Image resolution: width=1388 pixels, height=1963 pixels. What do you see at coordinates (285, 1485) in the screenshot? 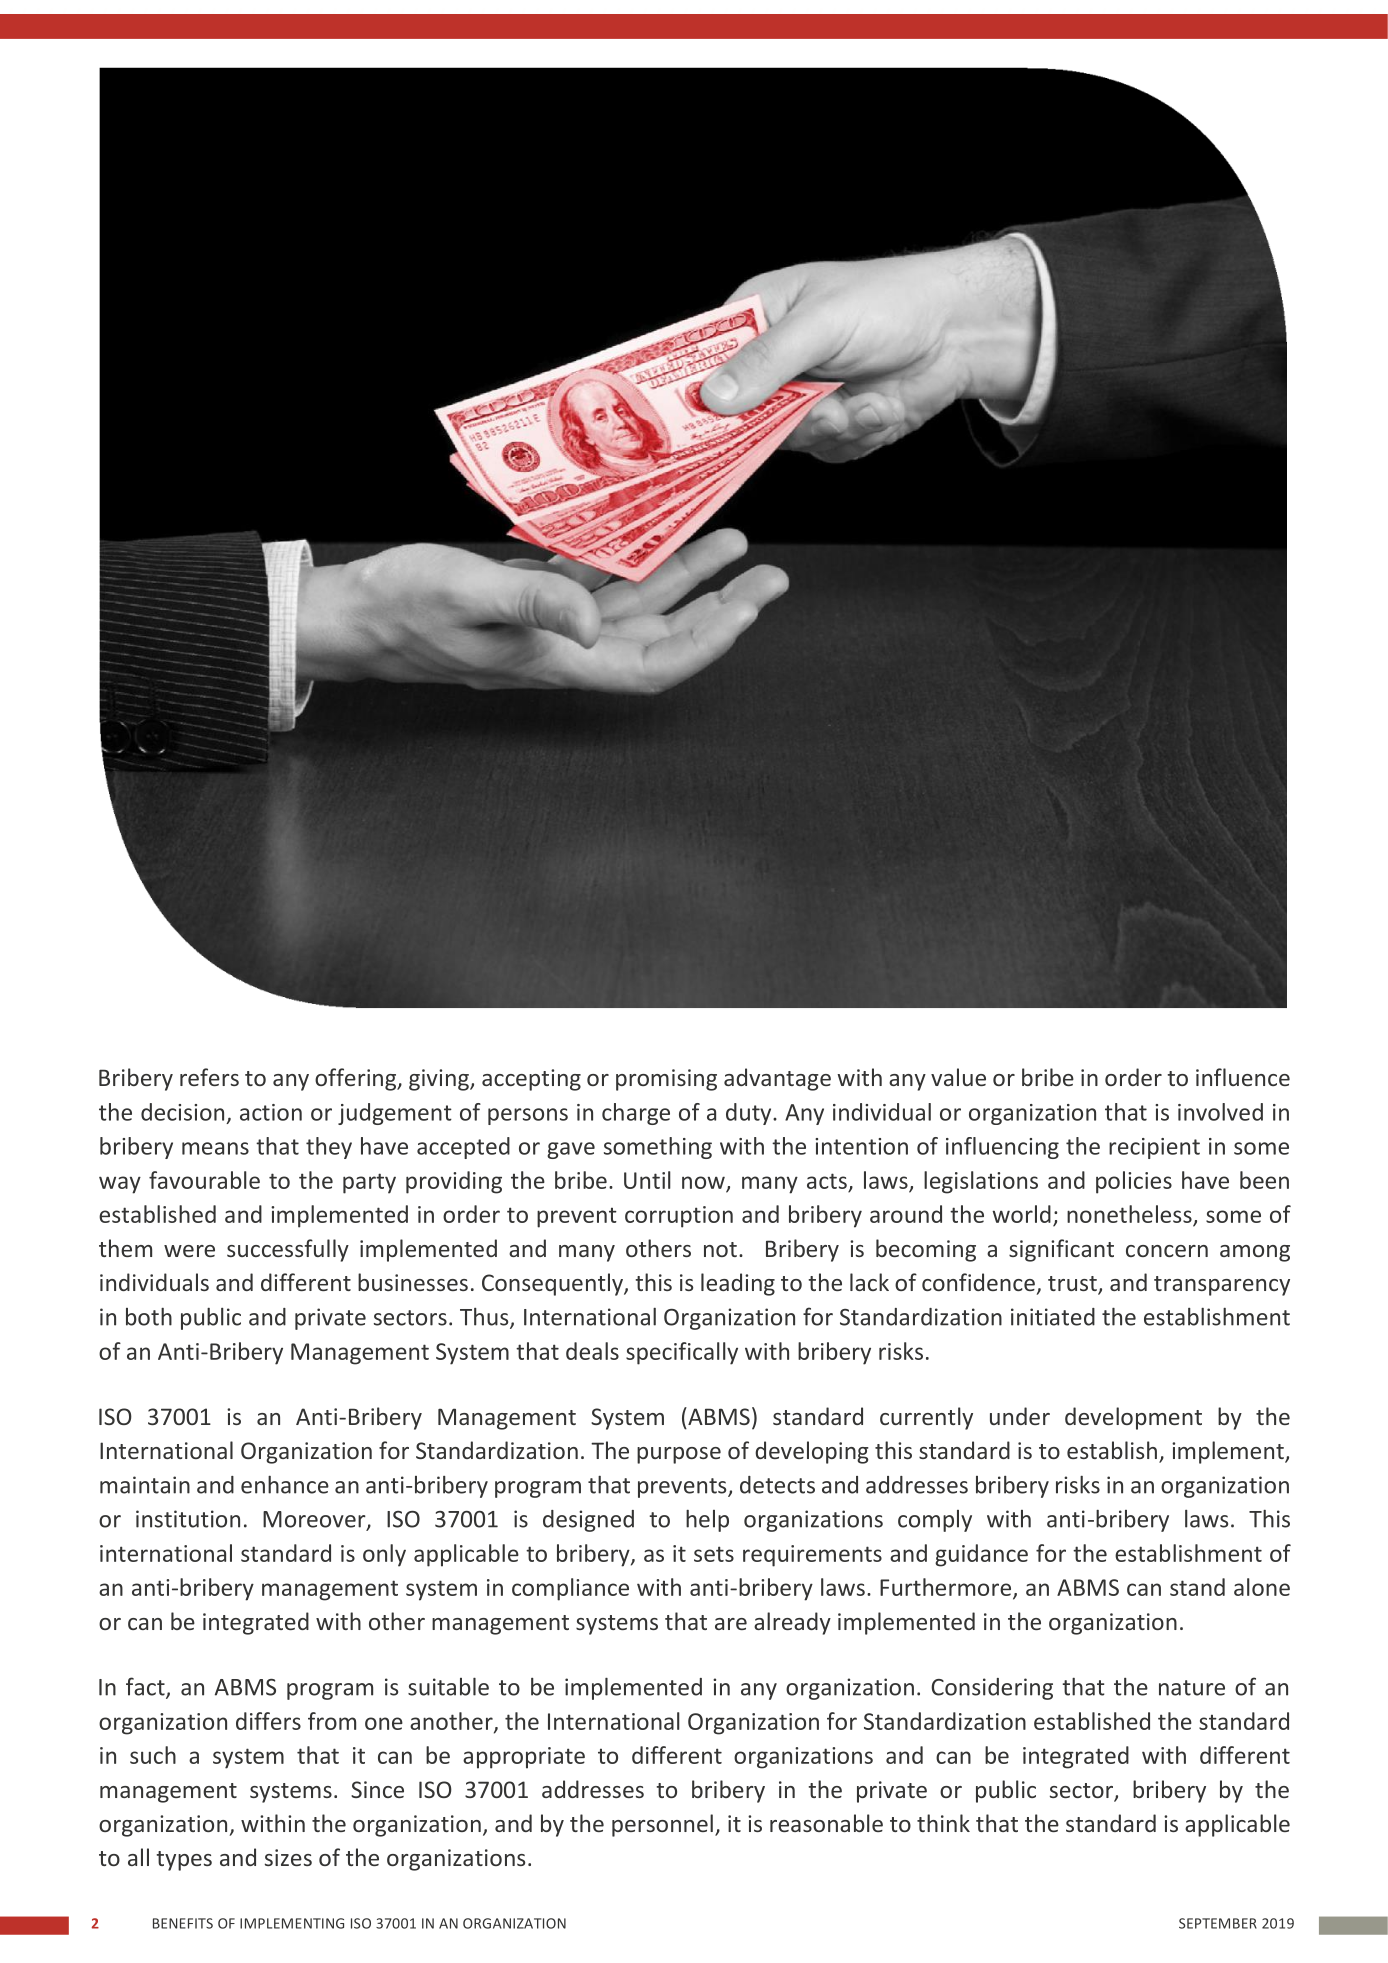
I see `enhance` at bounding box center [285, 1485].
